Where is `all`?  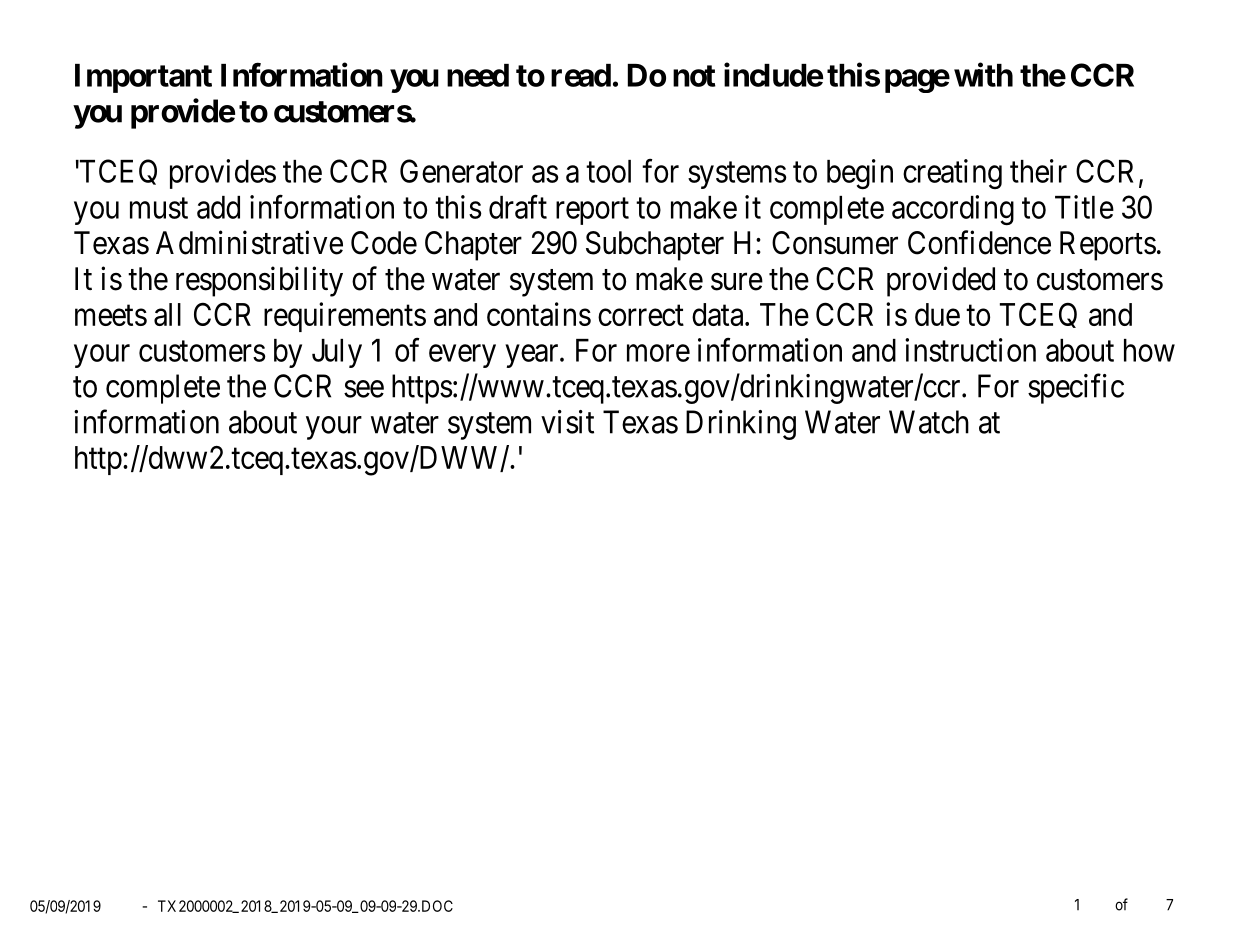 all is located at coordinates (167, 314).
